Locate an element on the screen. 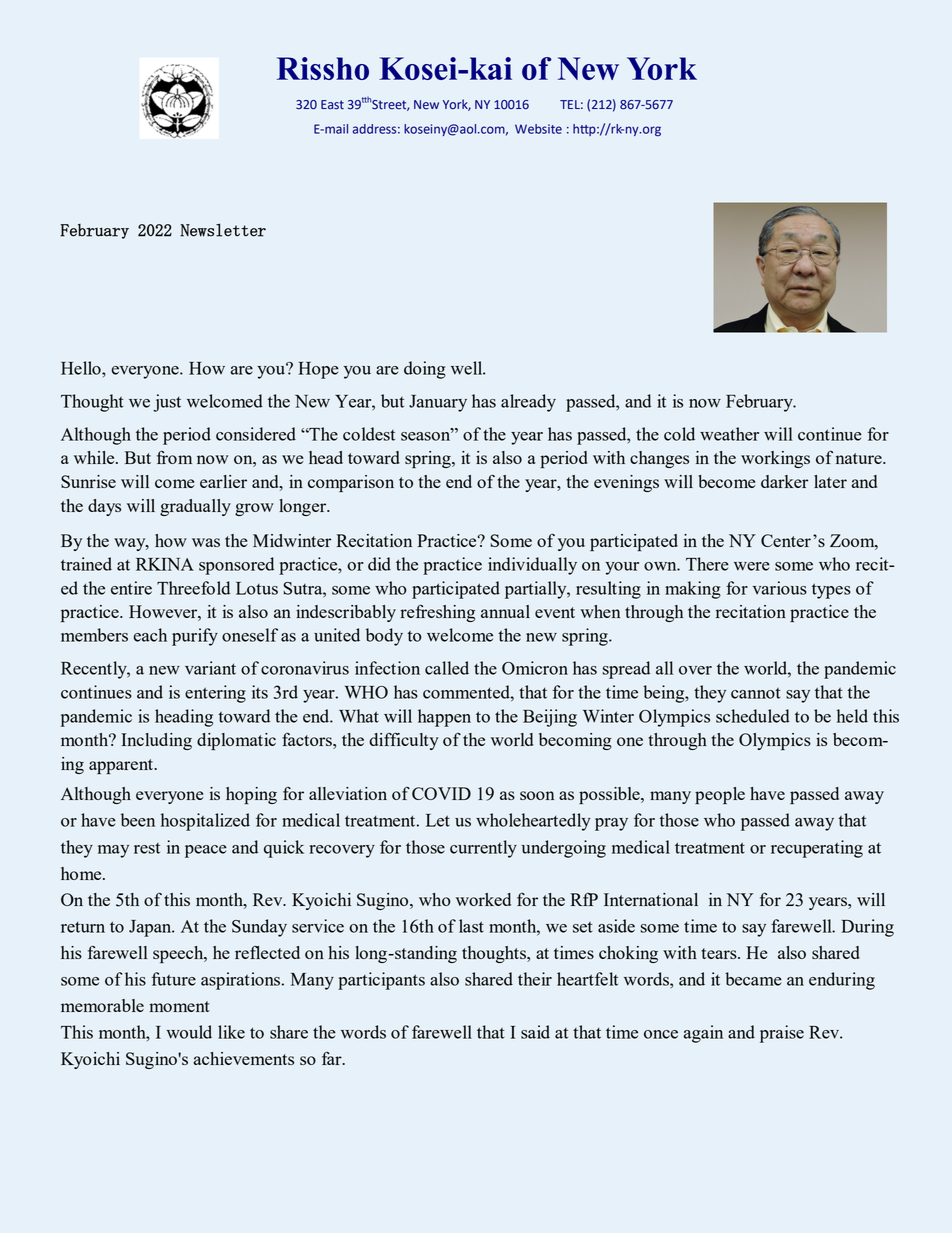 This screenshot has width=952, height=1233. scheduled is located at coordinates (753, 716).
